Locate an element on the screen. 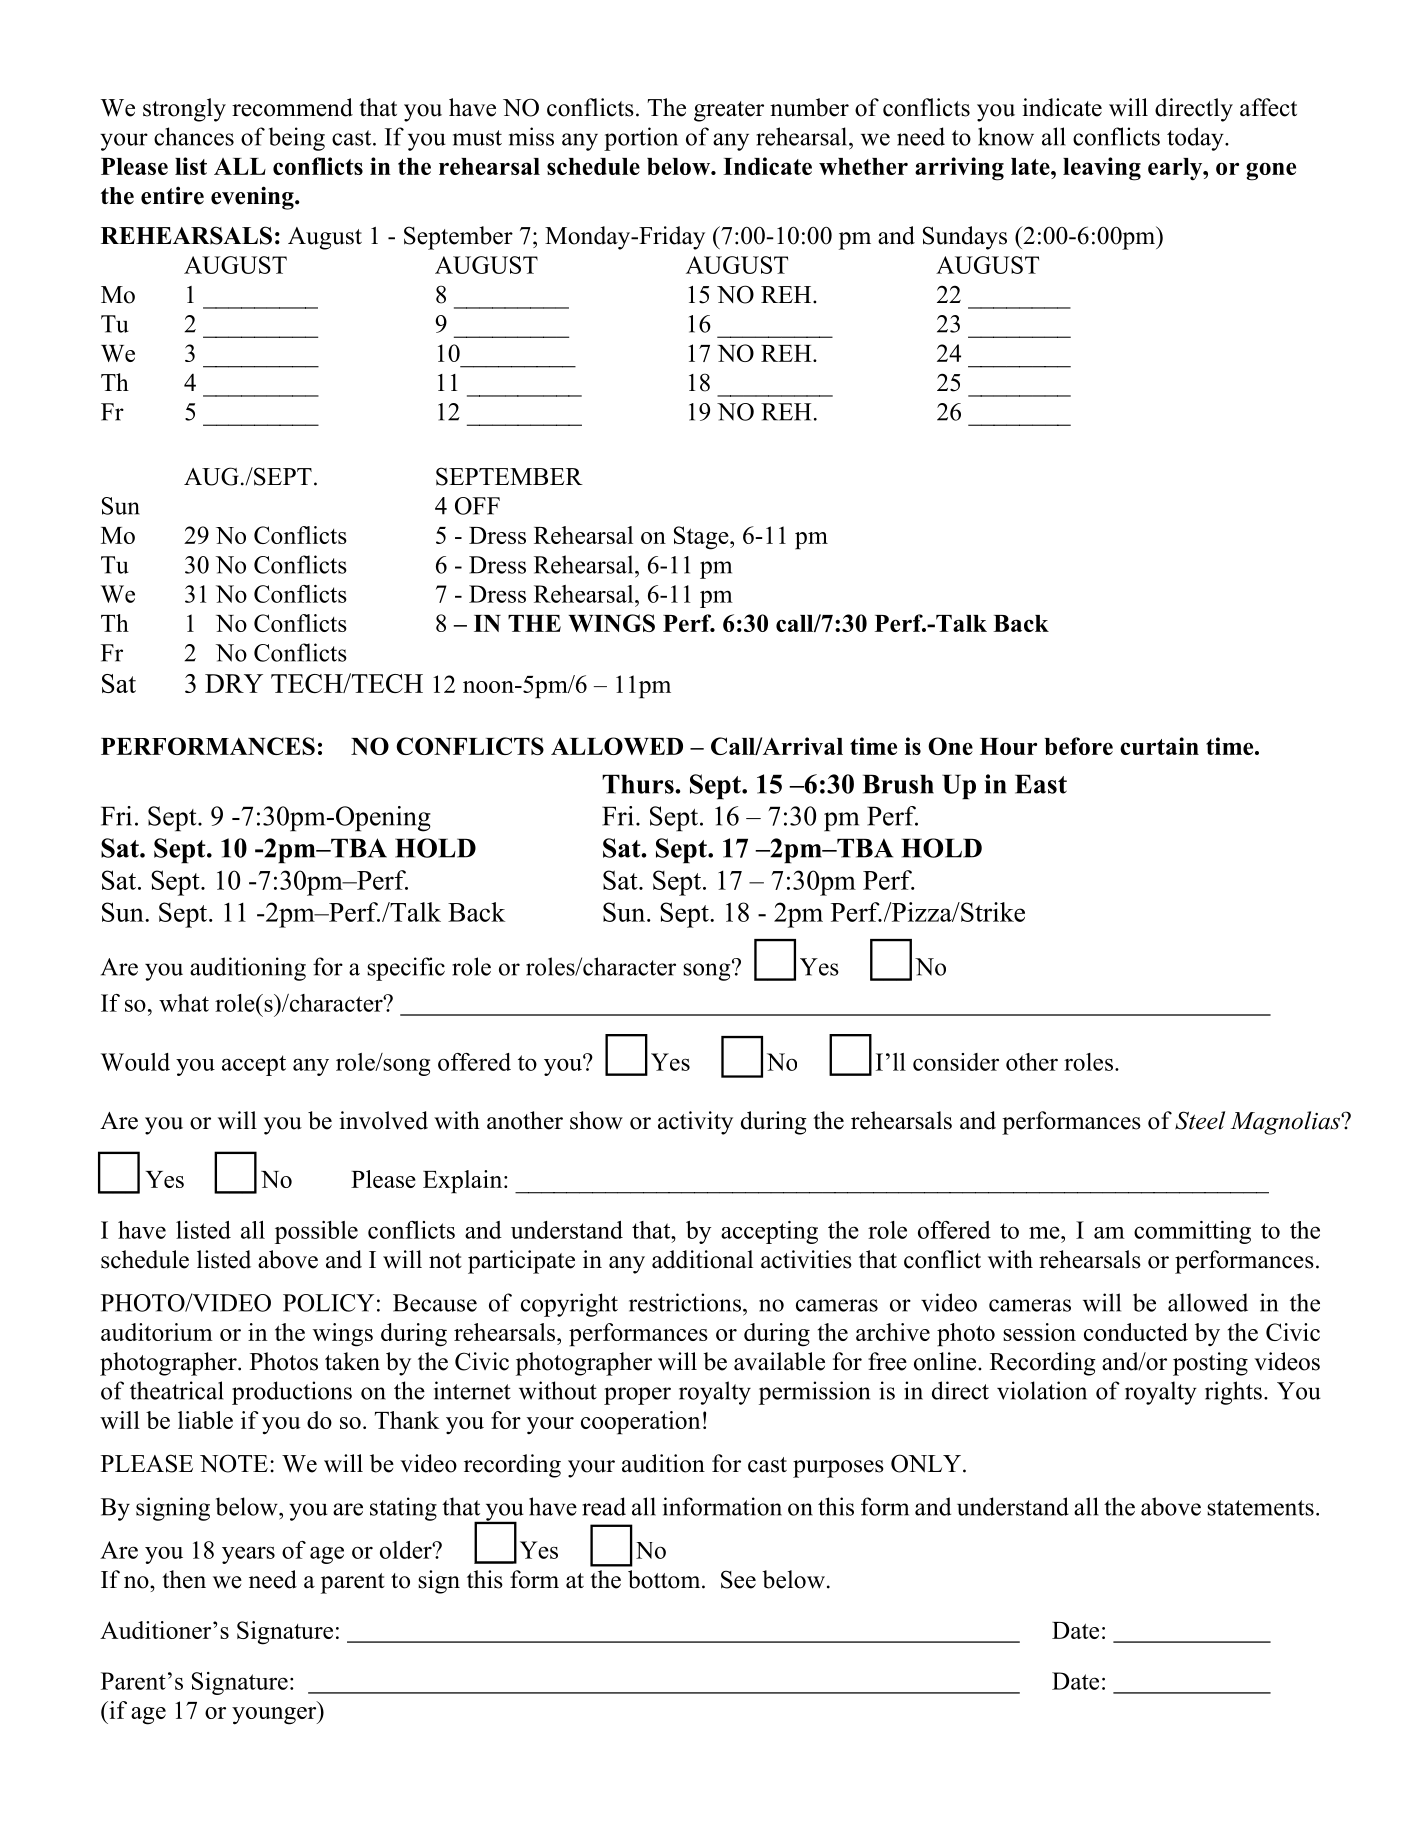  available is located at coordinates (779, 1361).
